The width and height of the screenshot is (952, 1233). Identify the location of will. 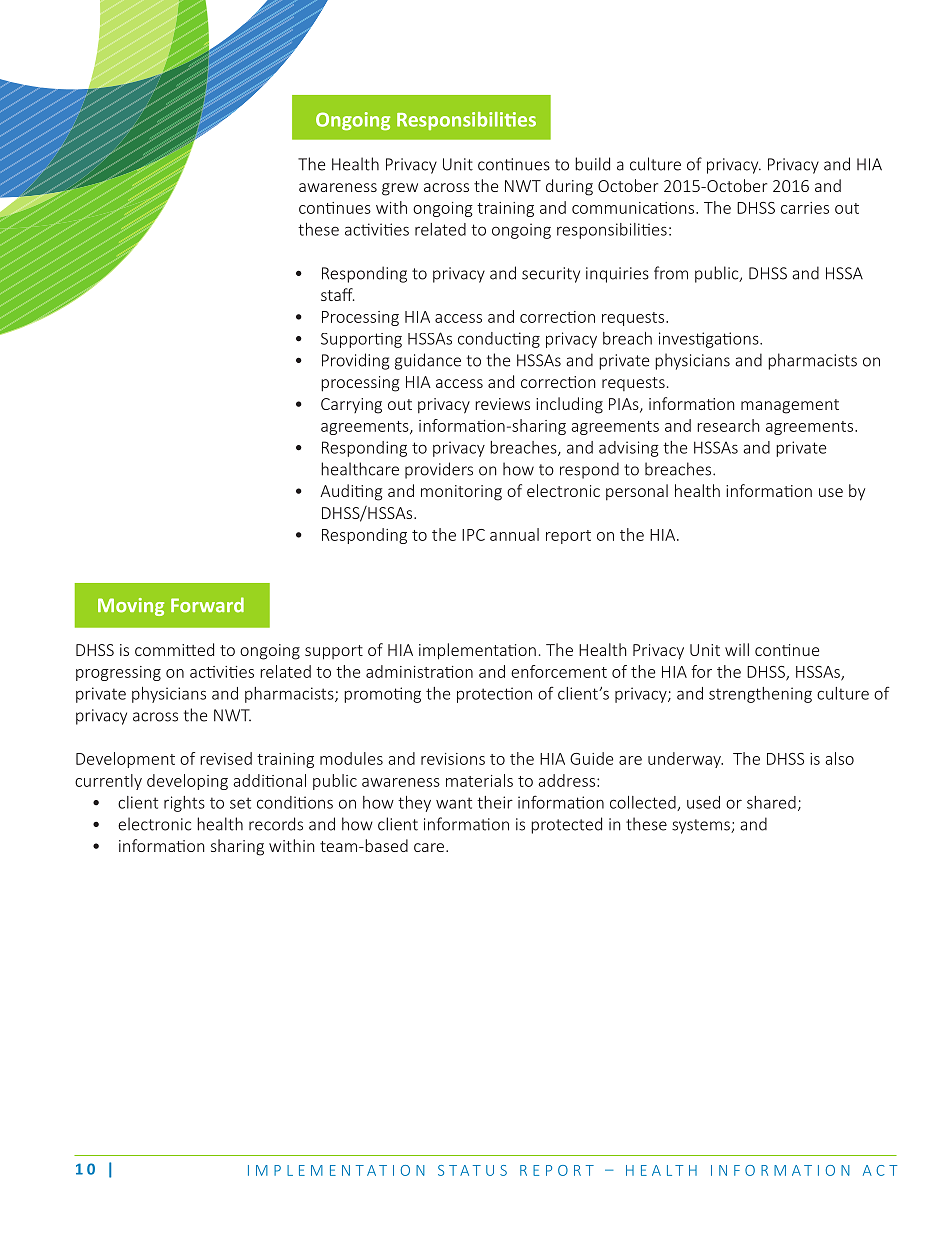
(737, 649).
